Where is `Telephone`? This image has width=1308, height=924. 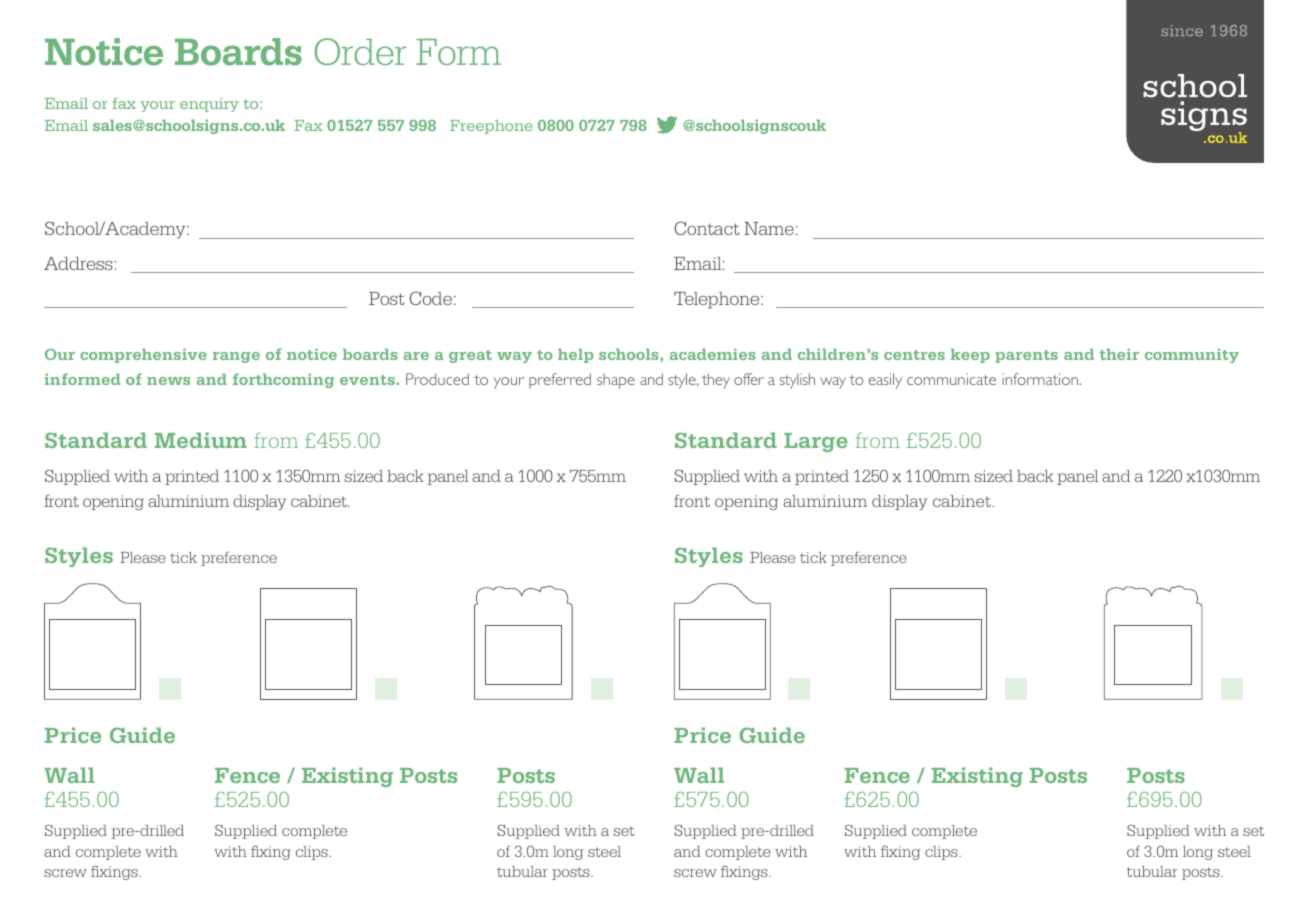 Telephone is located at coordinates (718, 300).
